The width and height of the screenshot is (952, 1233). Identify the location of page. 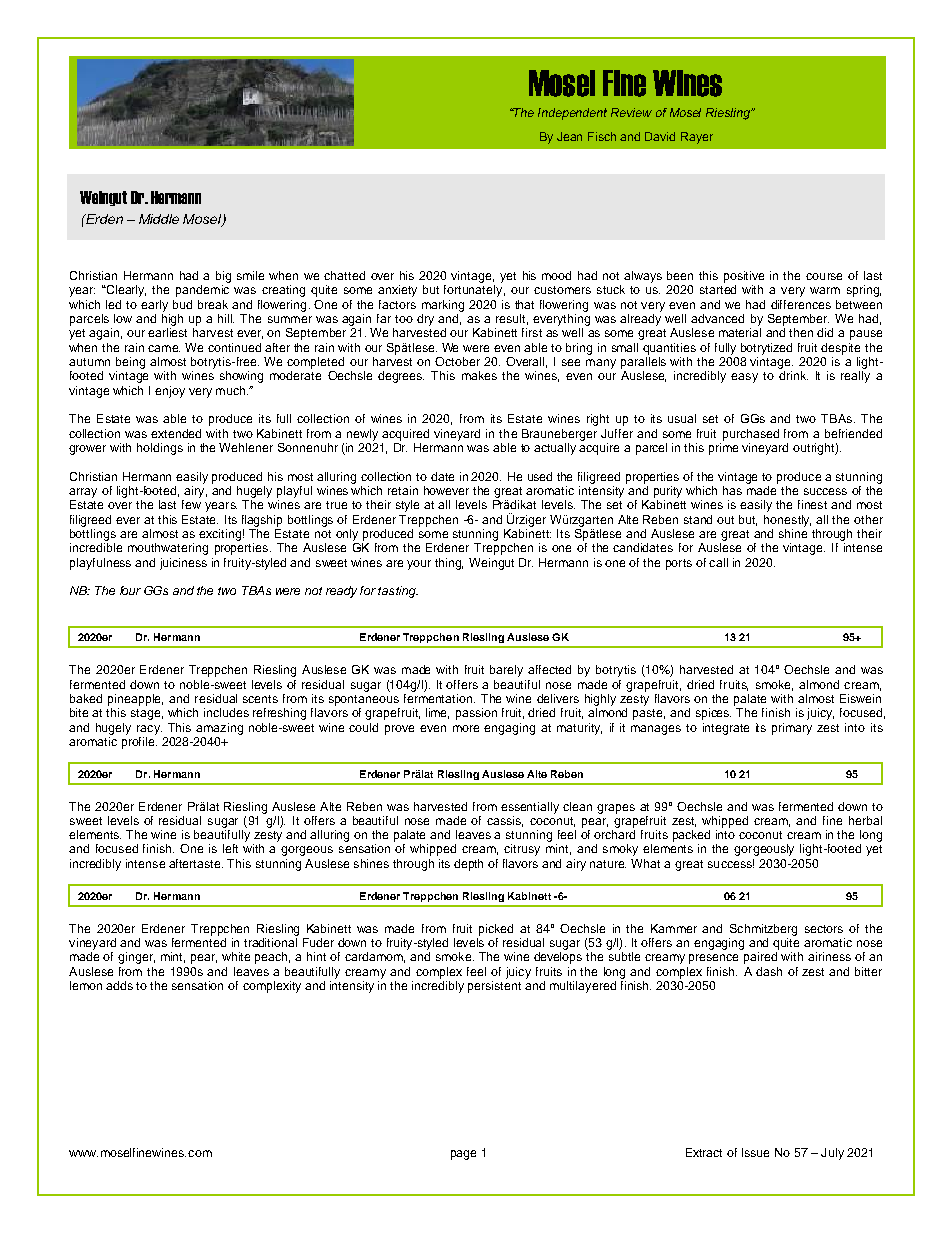
(463, 1155).
